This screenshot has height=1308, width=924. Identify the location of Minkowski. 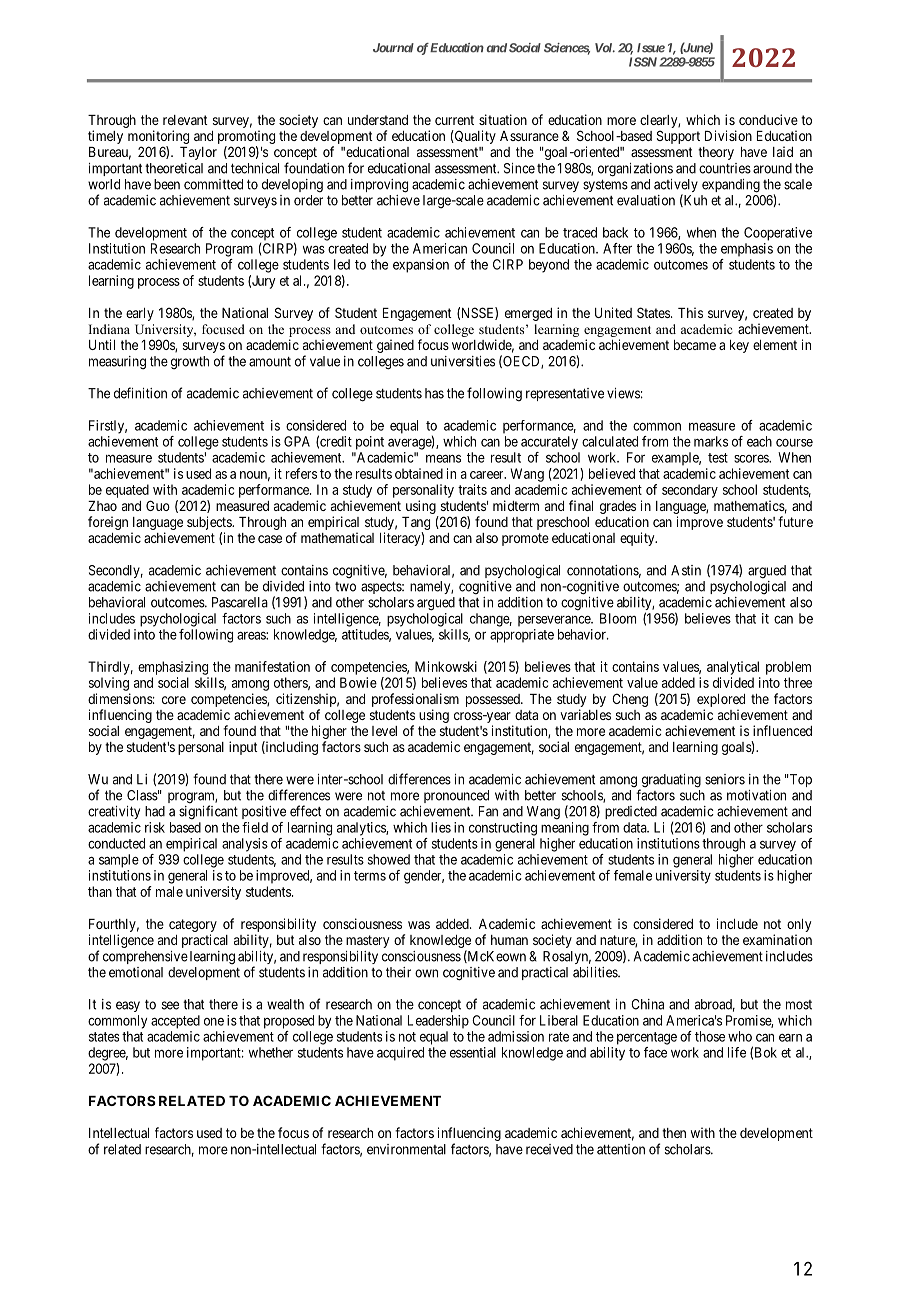
(446, 666).
